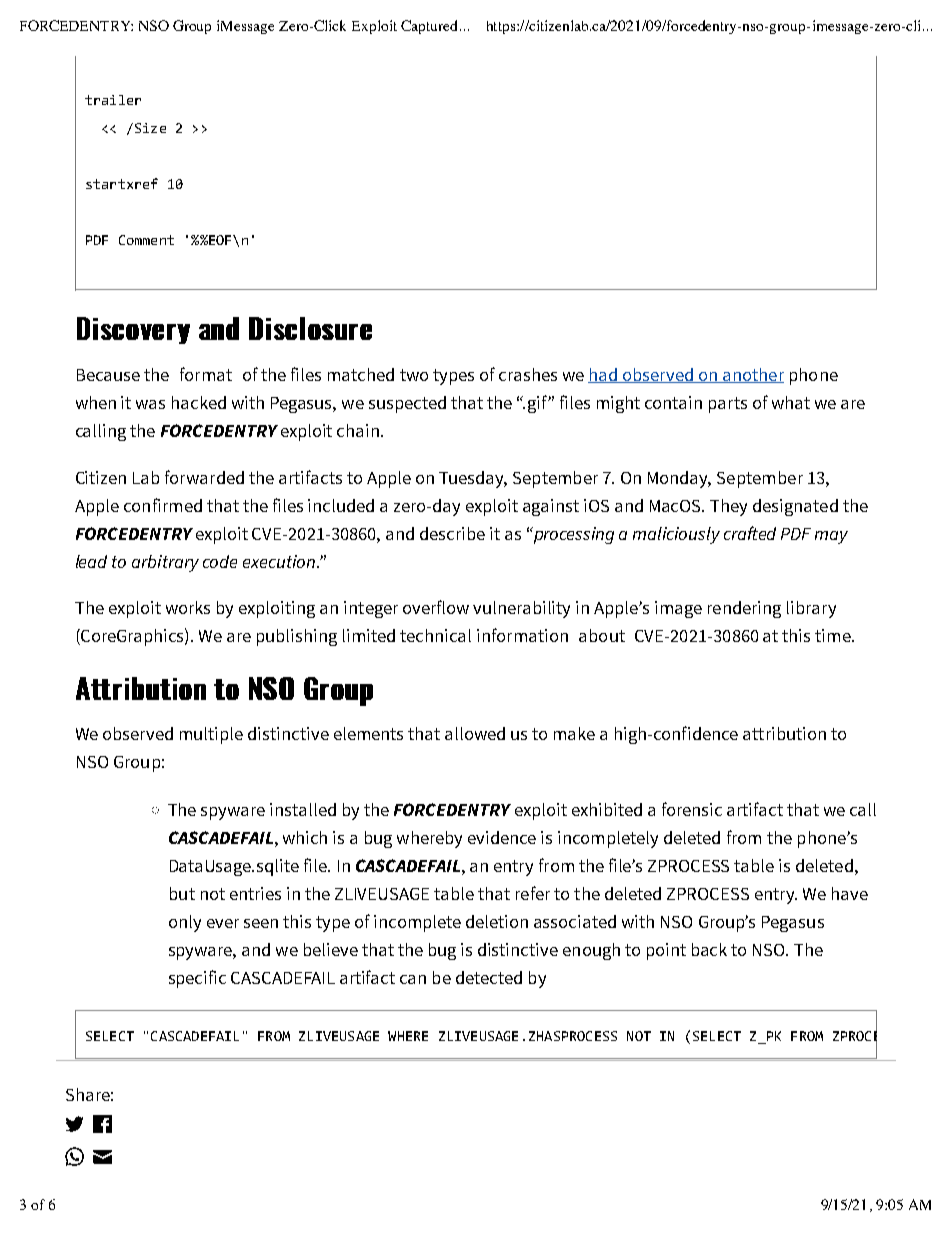 The height and width of the image is (1233, 952). I want to click on They, so click(728, 507).
